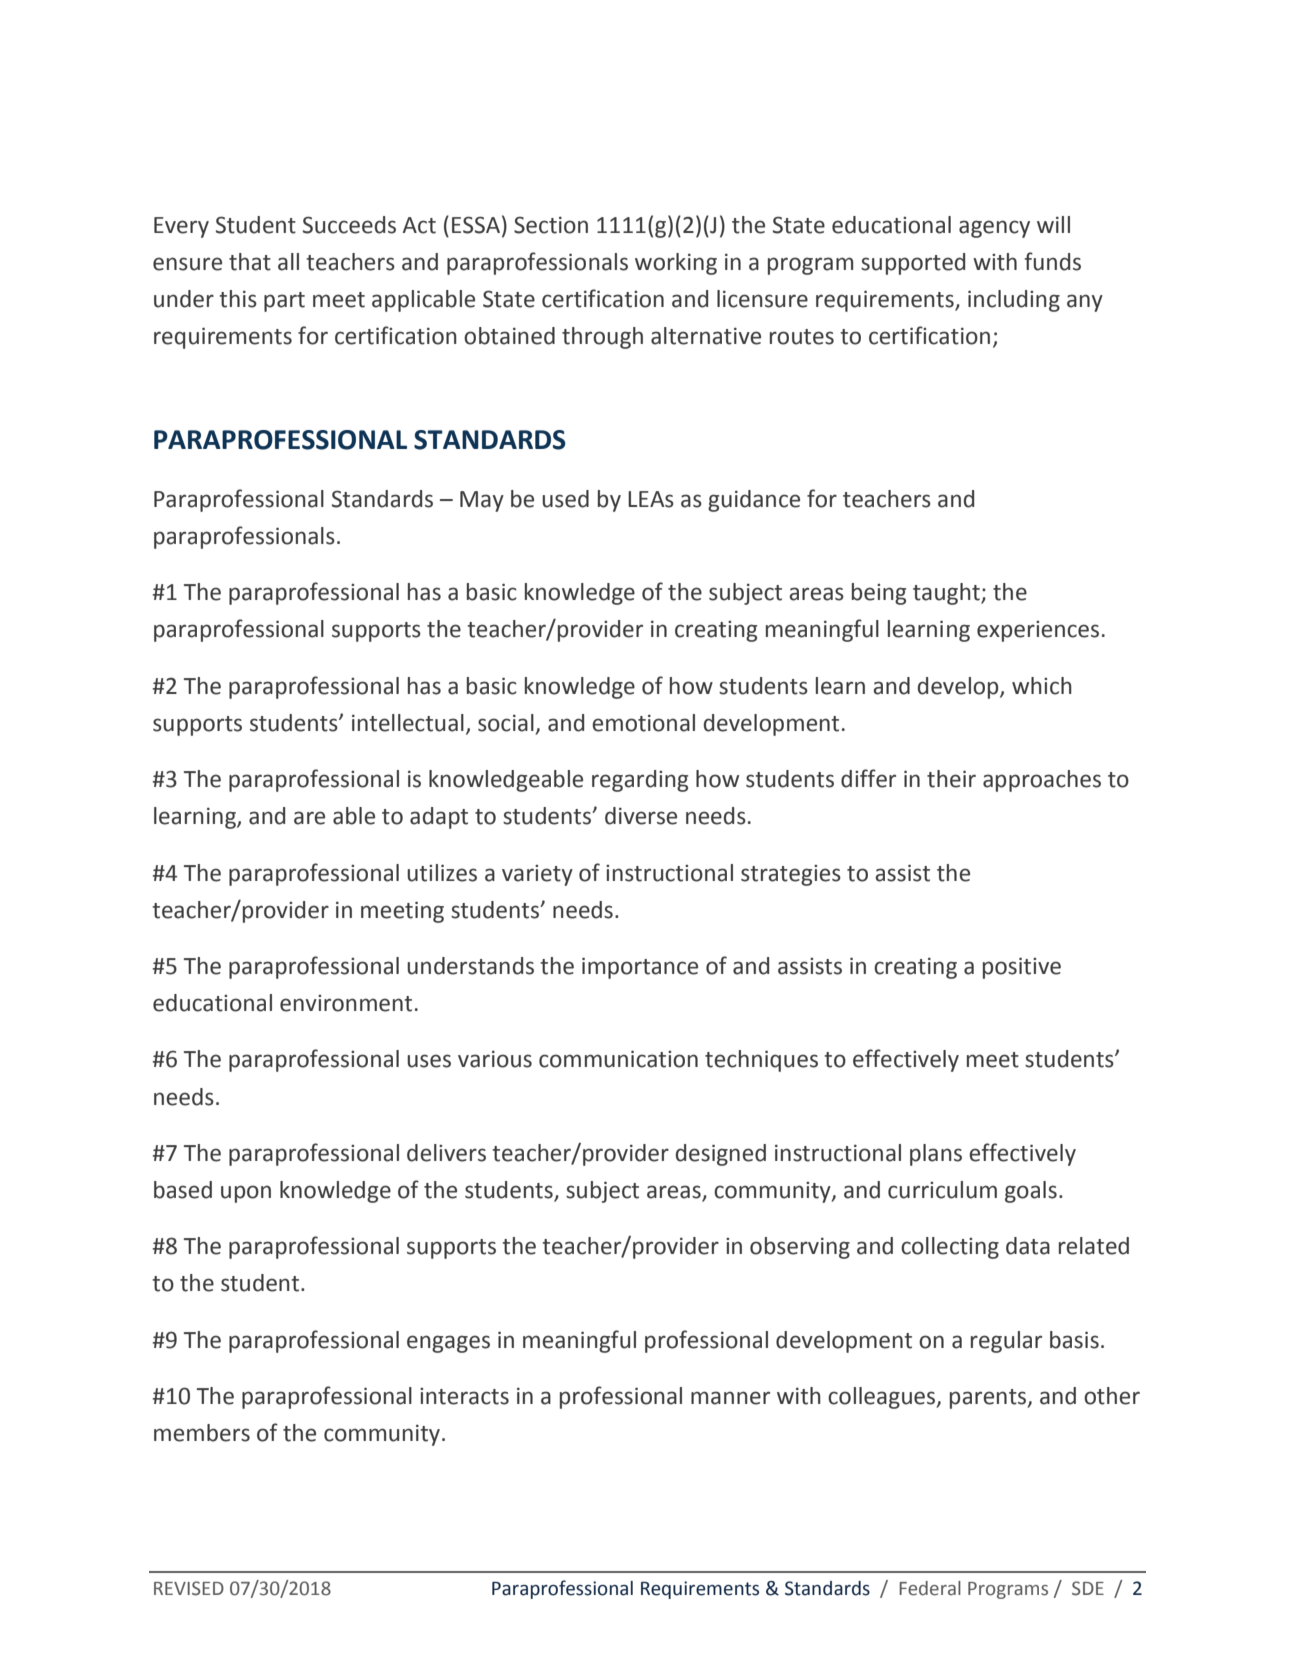  I want to click on agency, so click(994, 229).
